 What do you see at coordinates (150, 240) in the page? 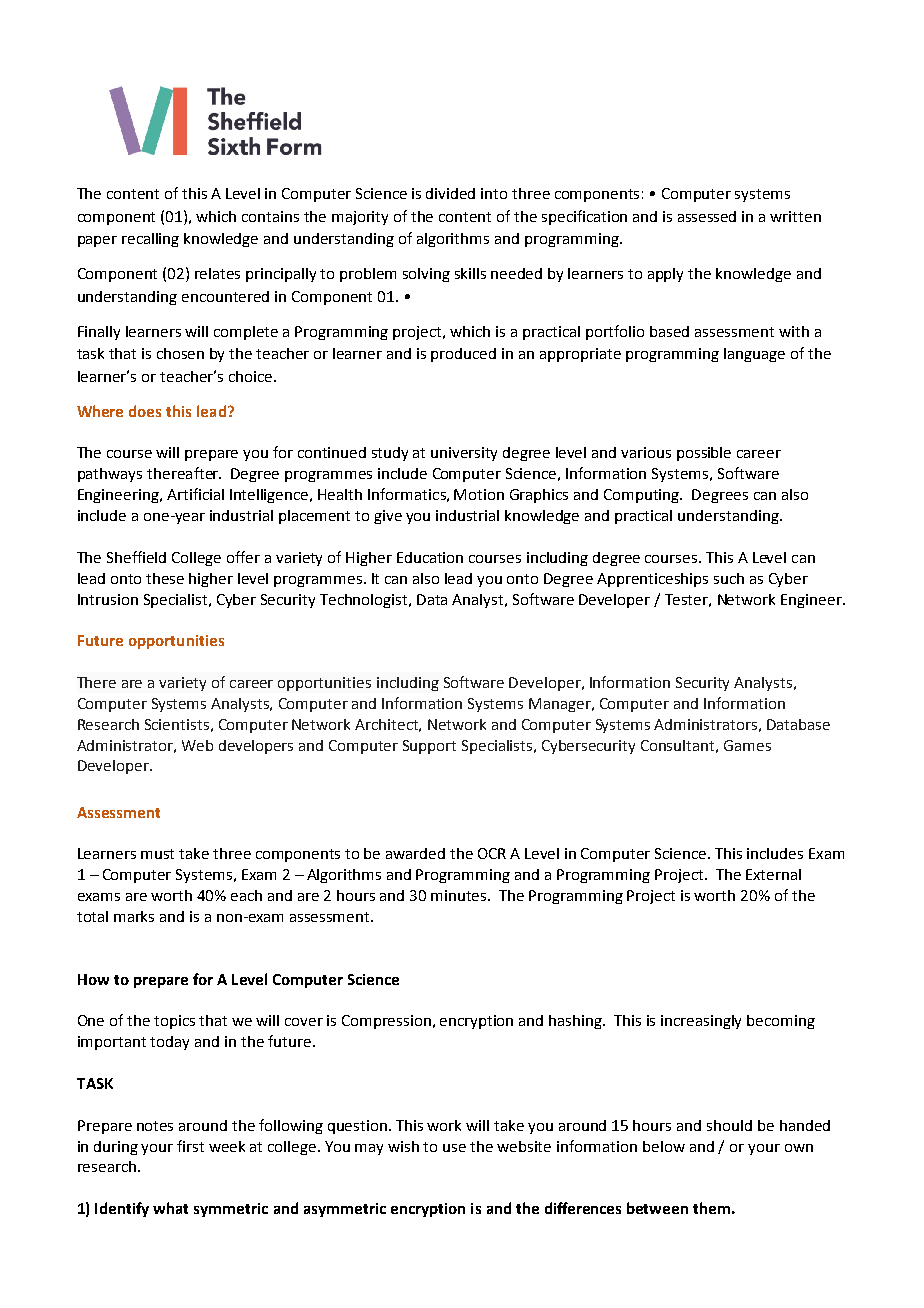
I see `recalling` at bounding box center [150, 240].
